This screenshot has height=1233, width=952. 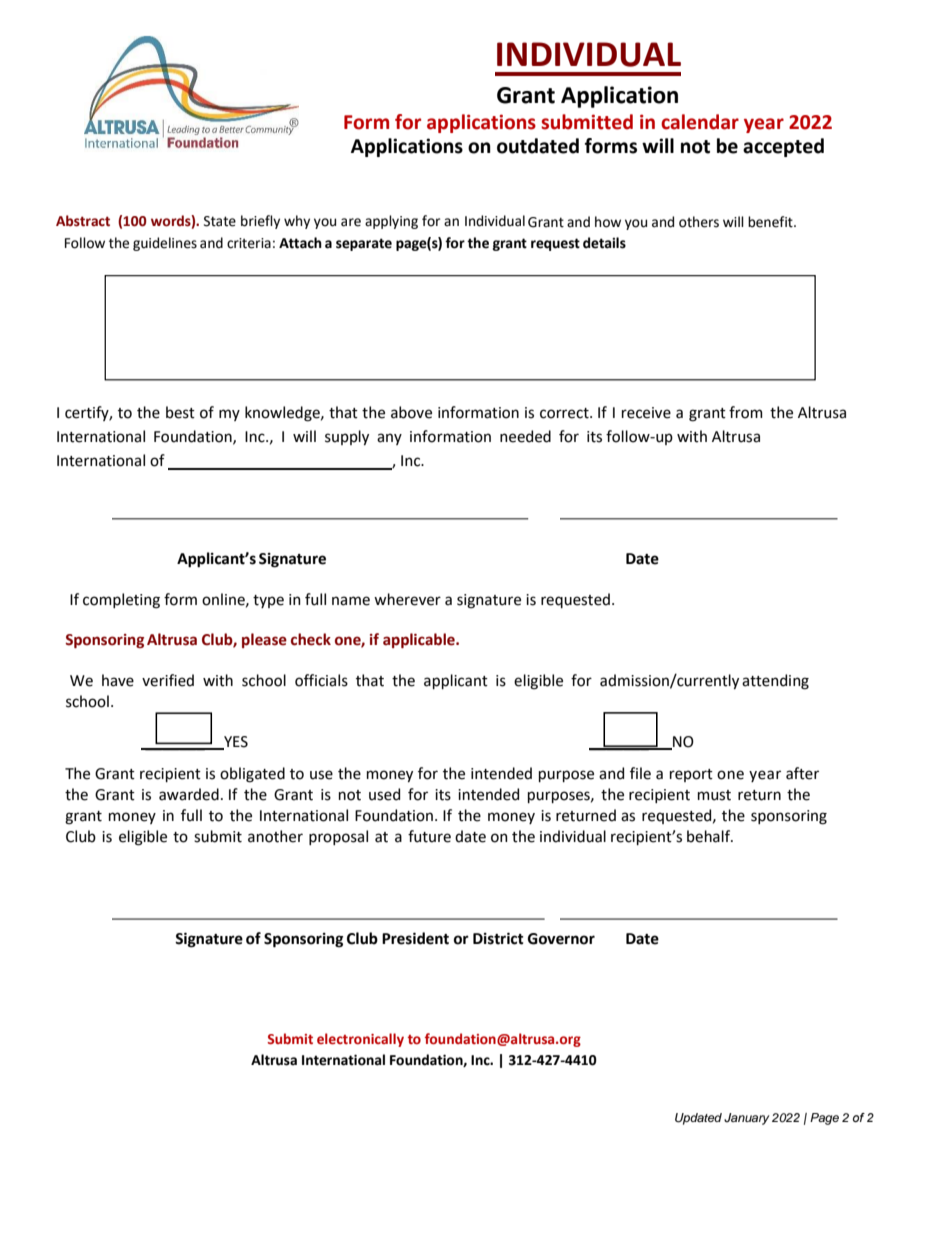 What do you see at coordinates (360, 1040) in the screenshot?
I see `electronically` at bounding box center [360, 1040].
